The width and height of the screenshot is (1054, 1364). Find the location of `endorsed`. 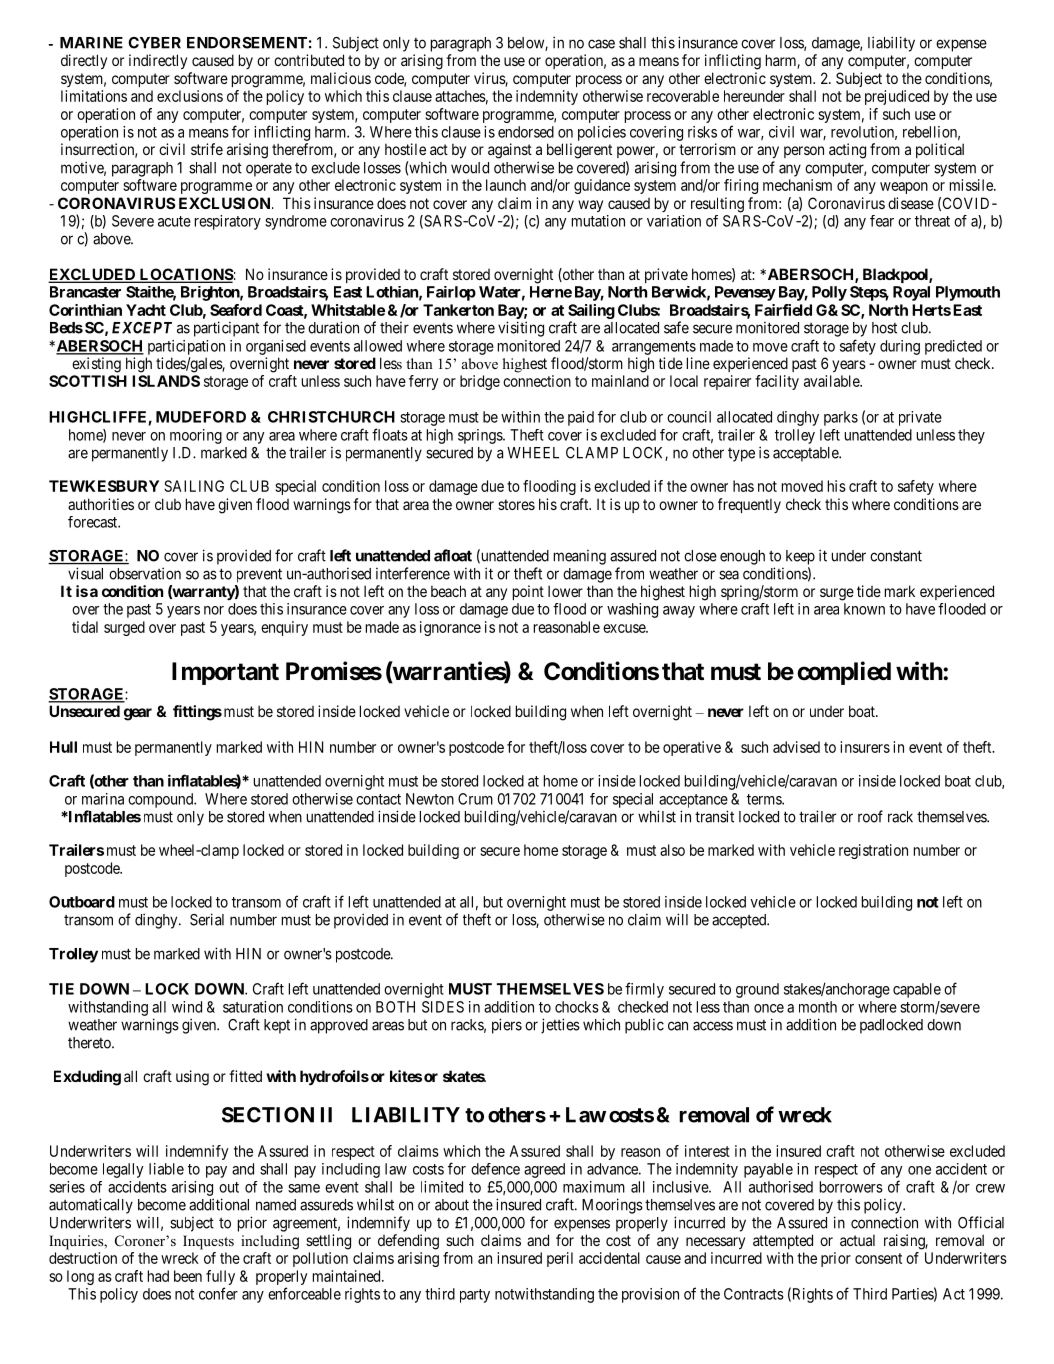

endorsed is located at coordinates (526, 132).
